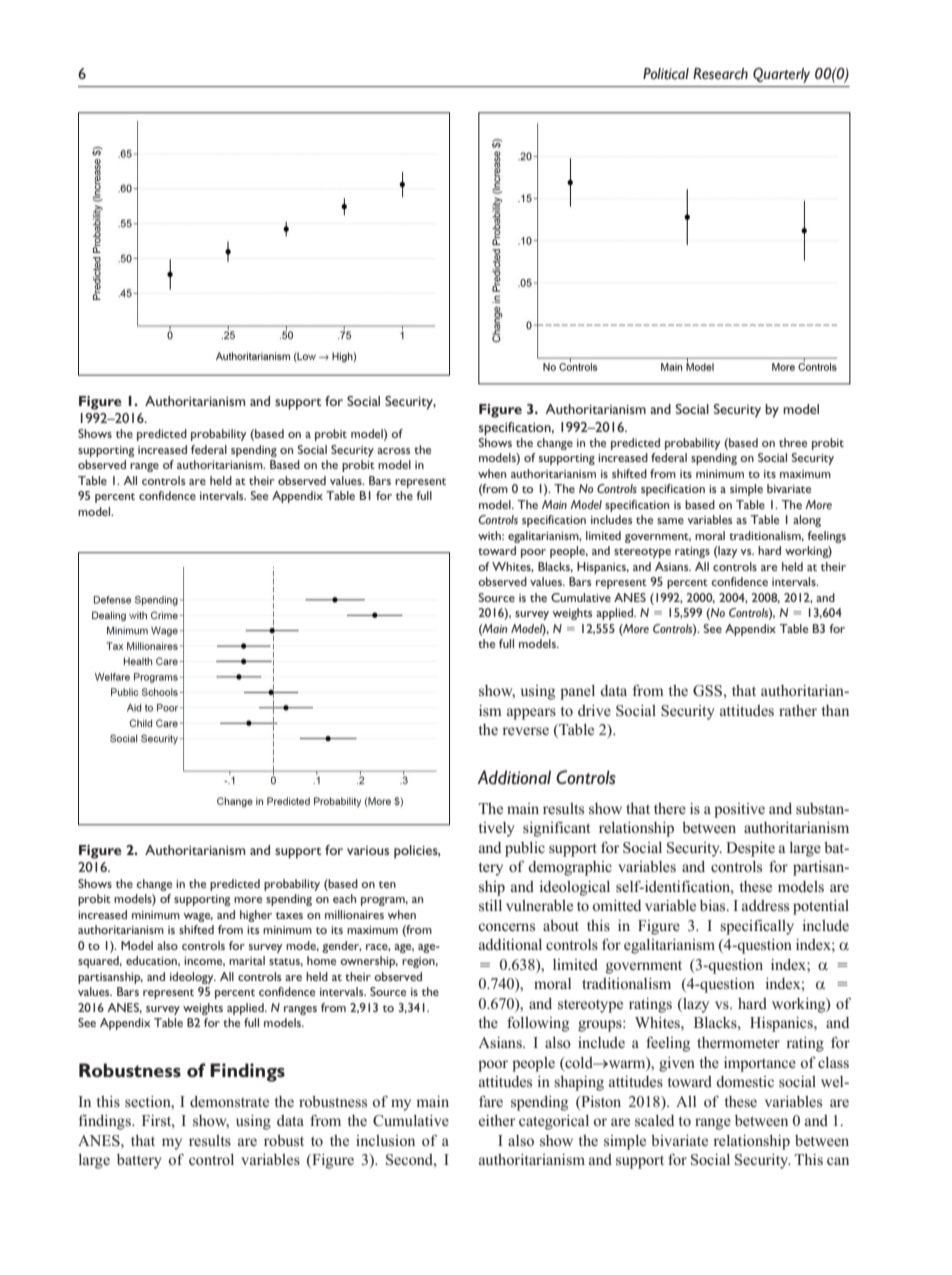  Describe the element at coordinates (670, 521) in the screenshot. I see `same` at that location.
